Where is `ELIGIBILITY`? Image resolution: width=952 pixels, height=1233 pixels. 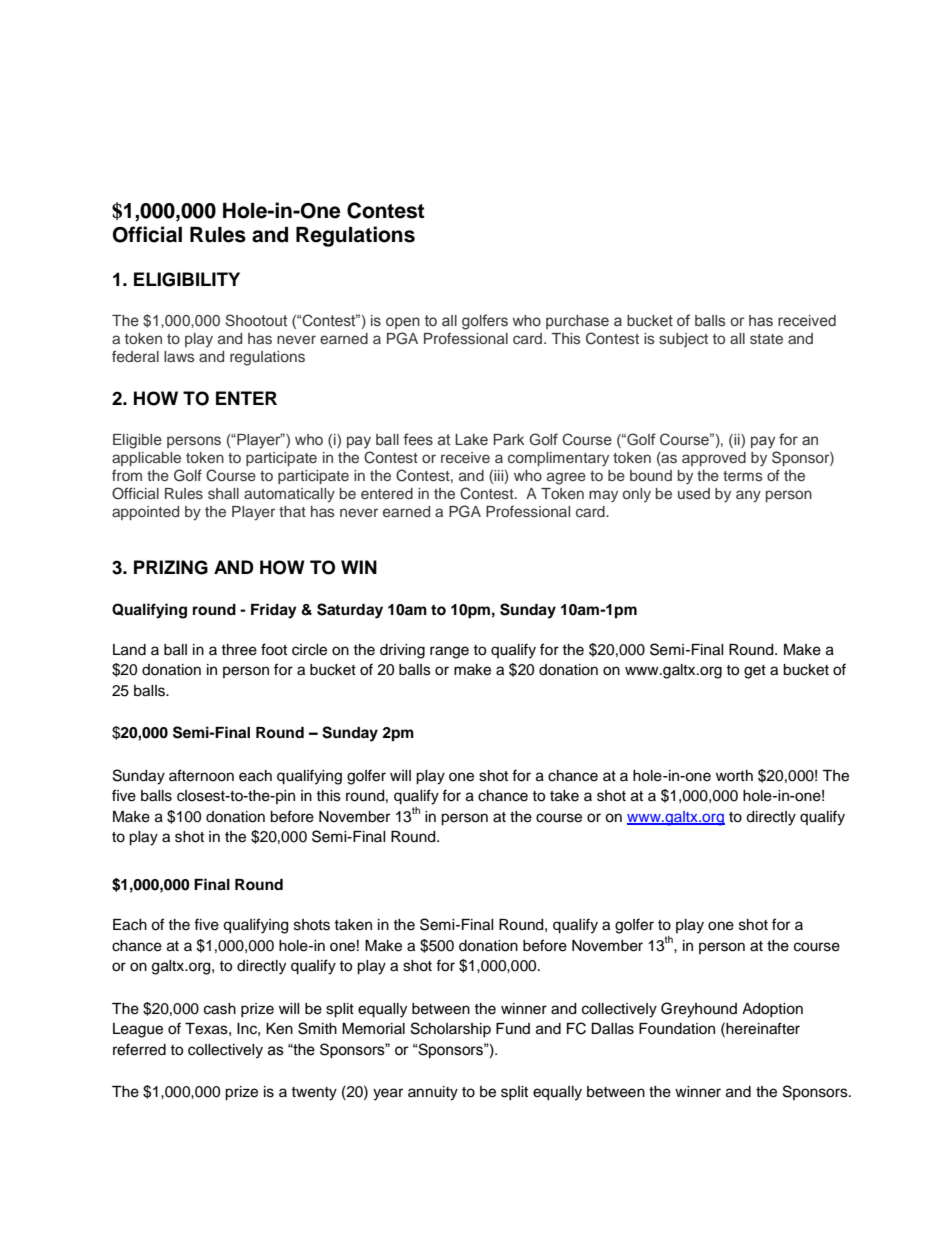 ELIGIBILITY is located at coordinates (187, 279).
